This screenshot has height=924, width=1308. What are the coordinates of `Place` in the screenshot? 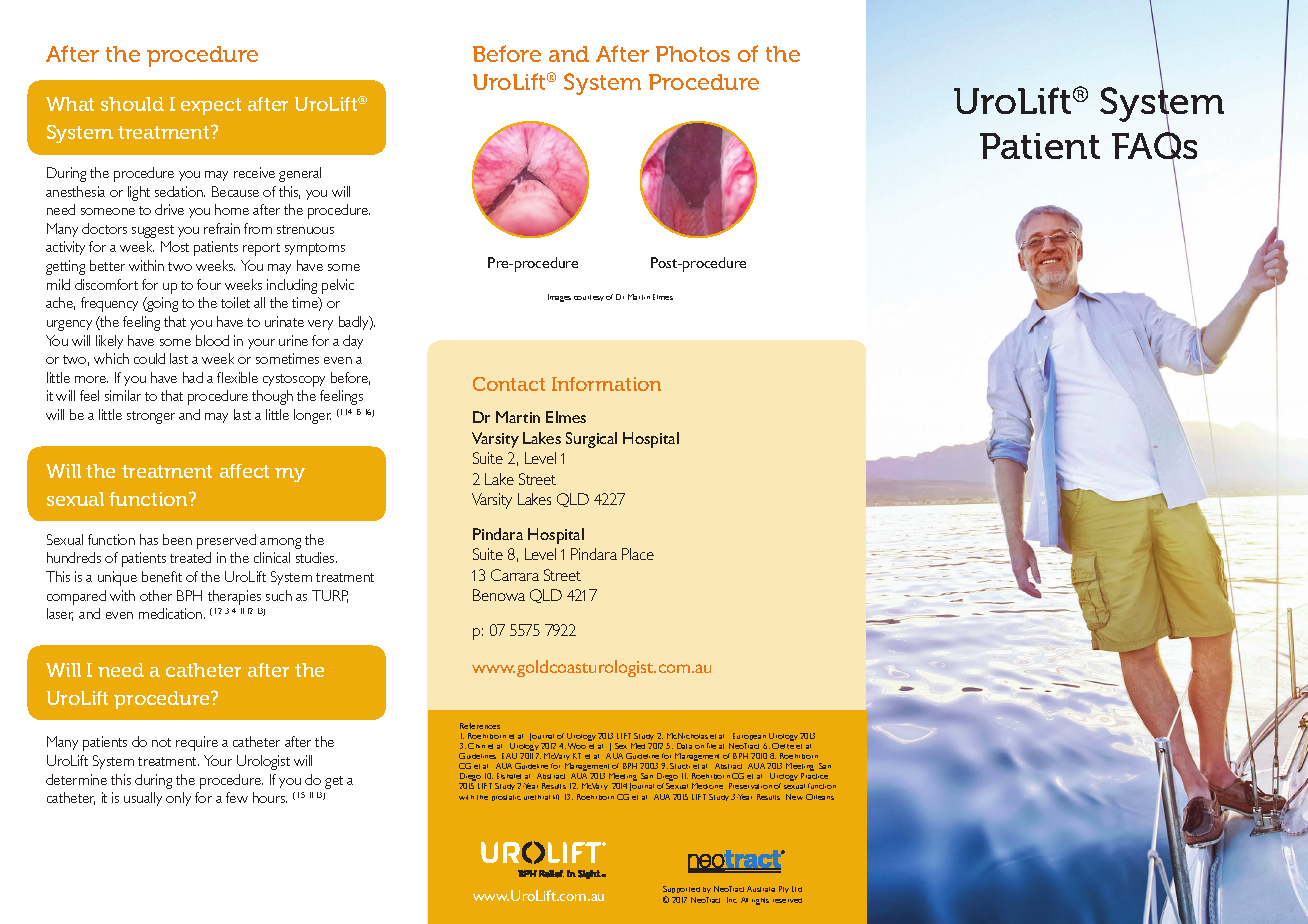 It's located at (638, 554).
